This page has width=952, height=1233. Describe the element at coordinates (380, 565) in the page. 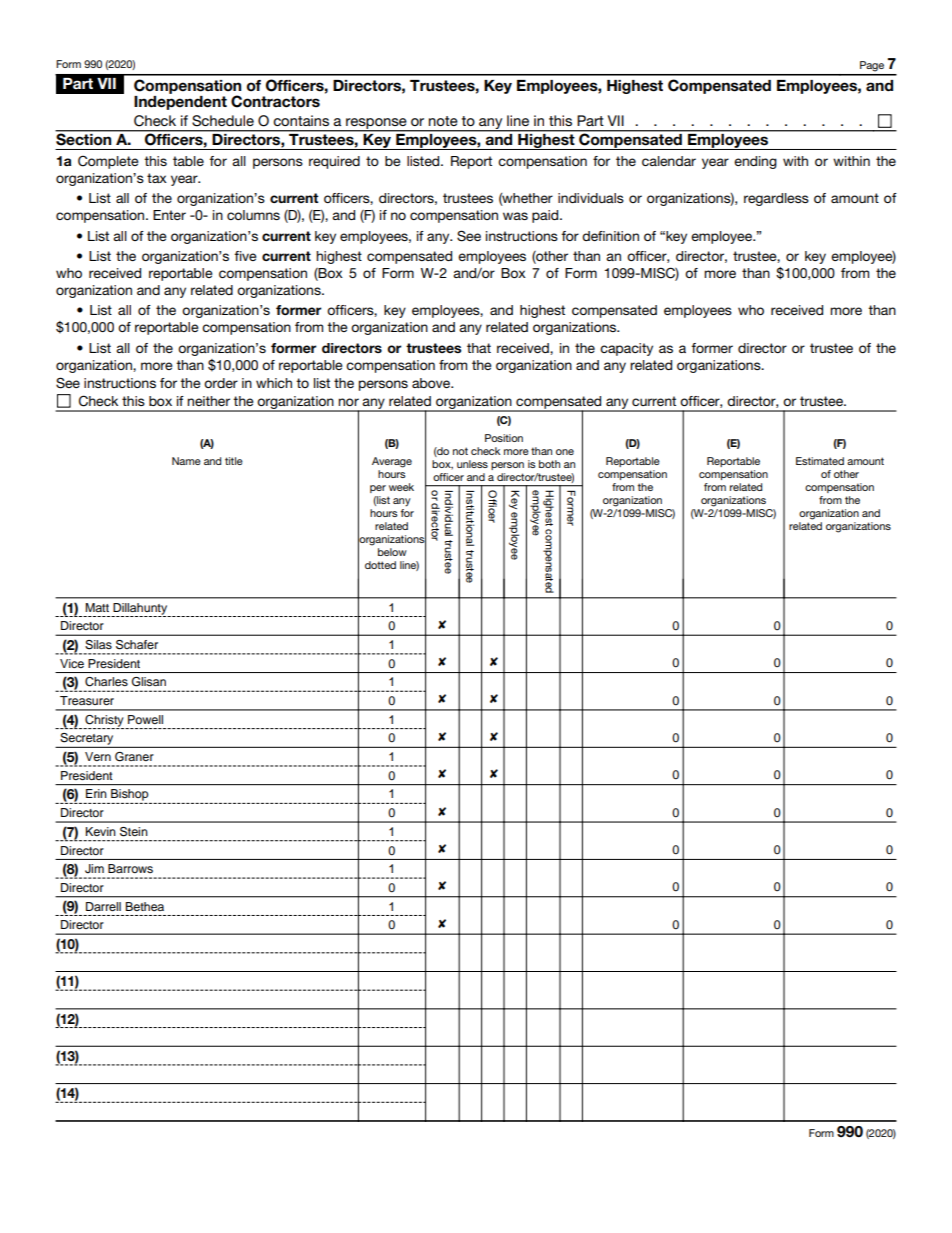

I see `dotted` at that location.
